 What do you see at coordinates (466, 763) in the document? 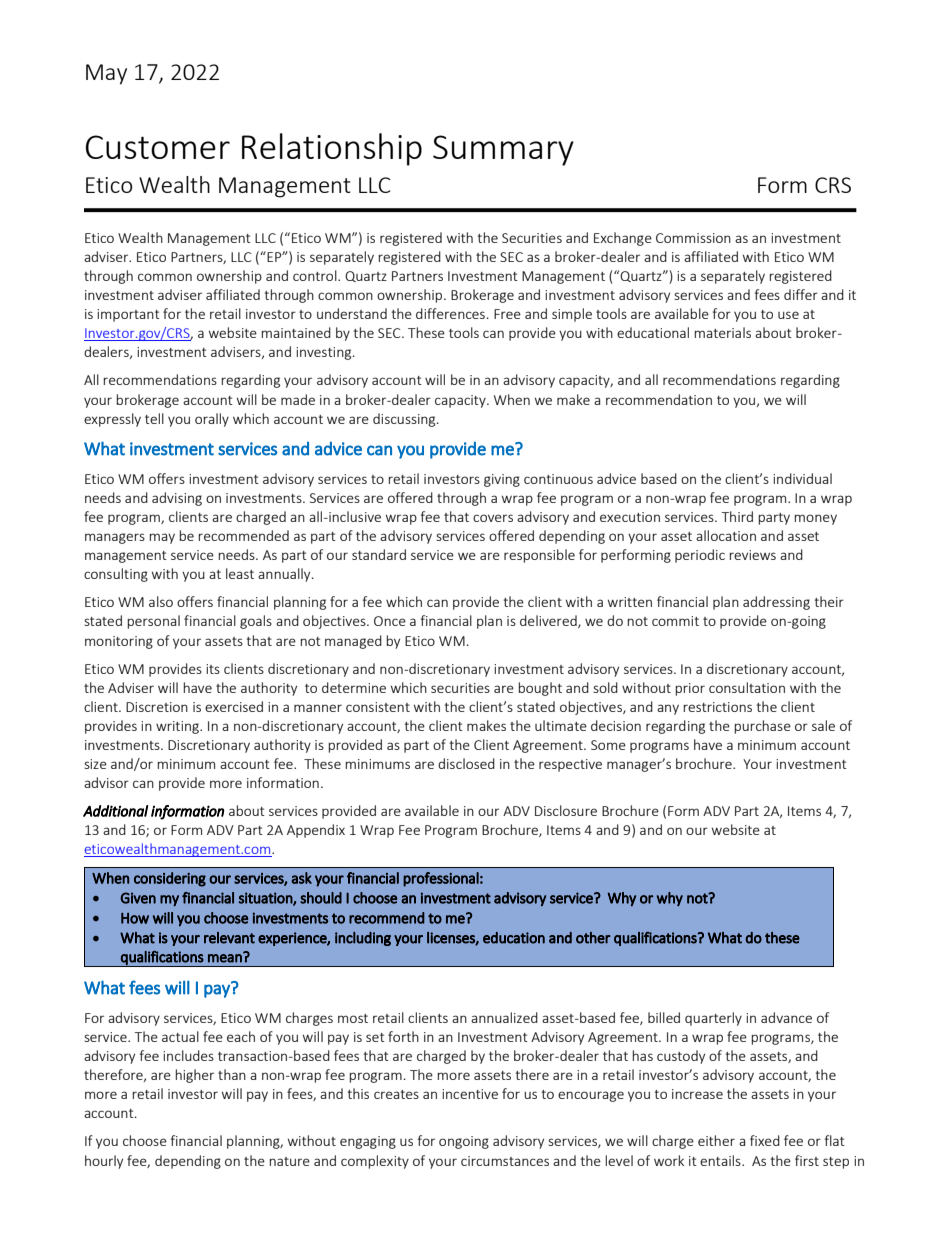
I see `disclosed` at bounding box center [466, 763].
